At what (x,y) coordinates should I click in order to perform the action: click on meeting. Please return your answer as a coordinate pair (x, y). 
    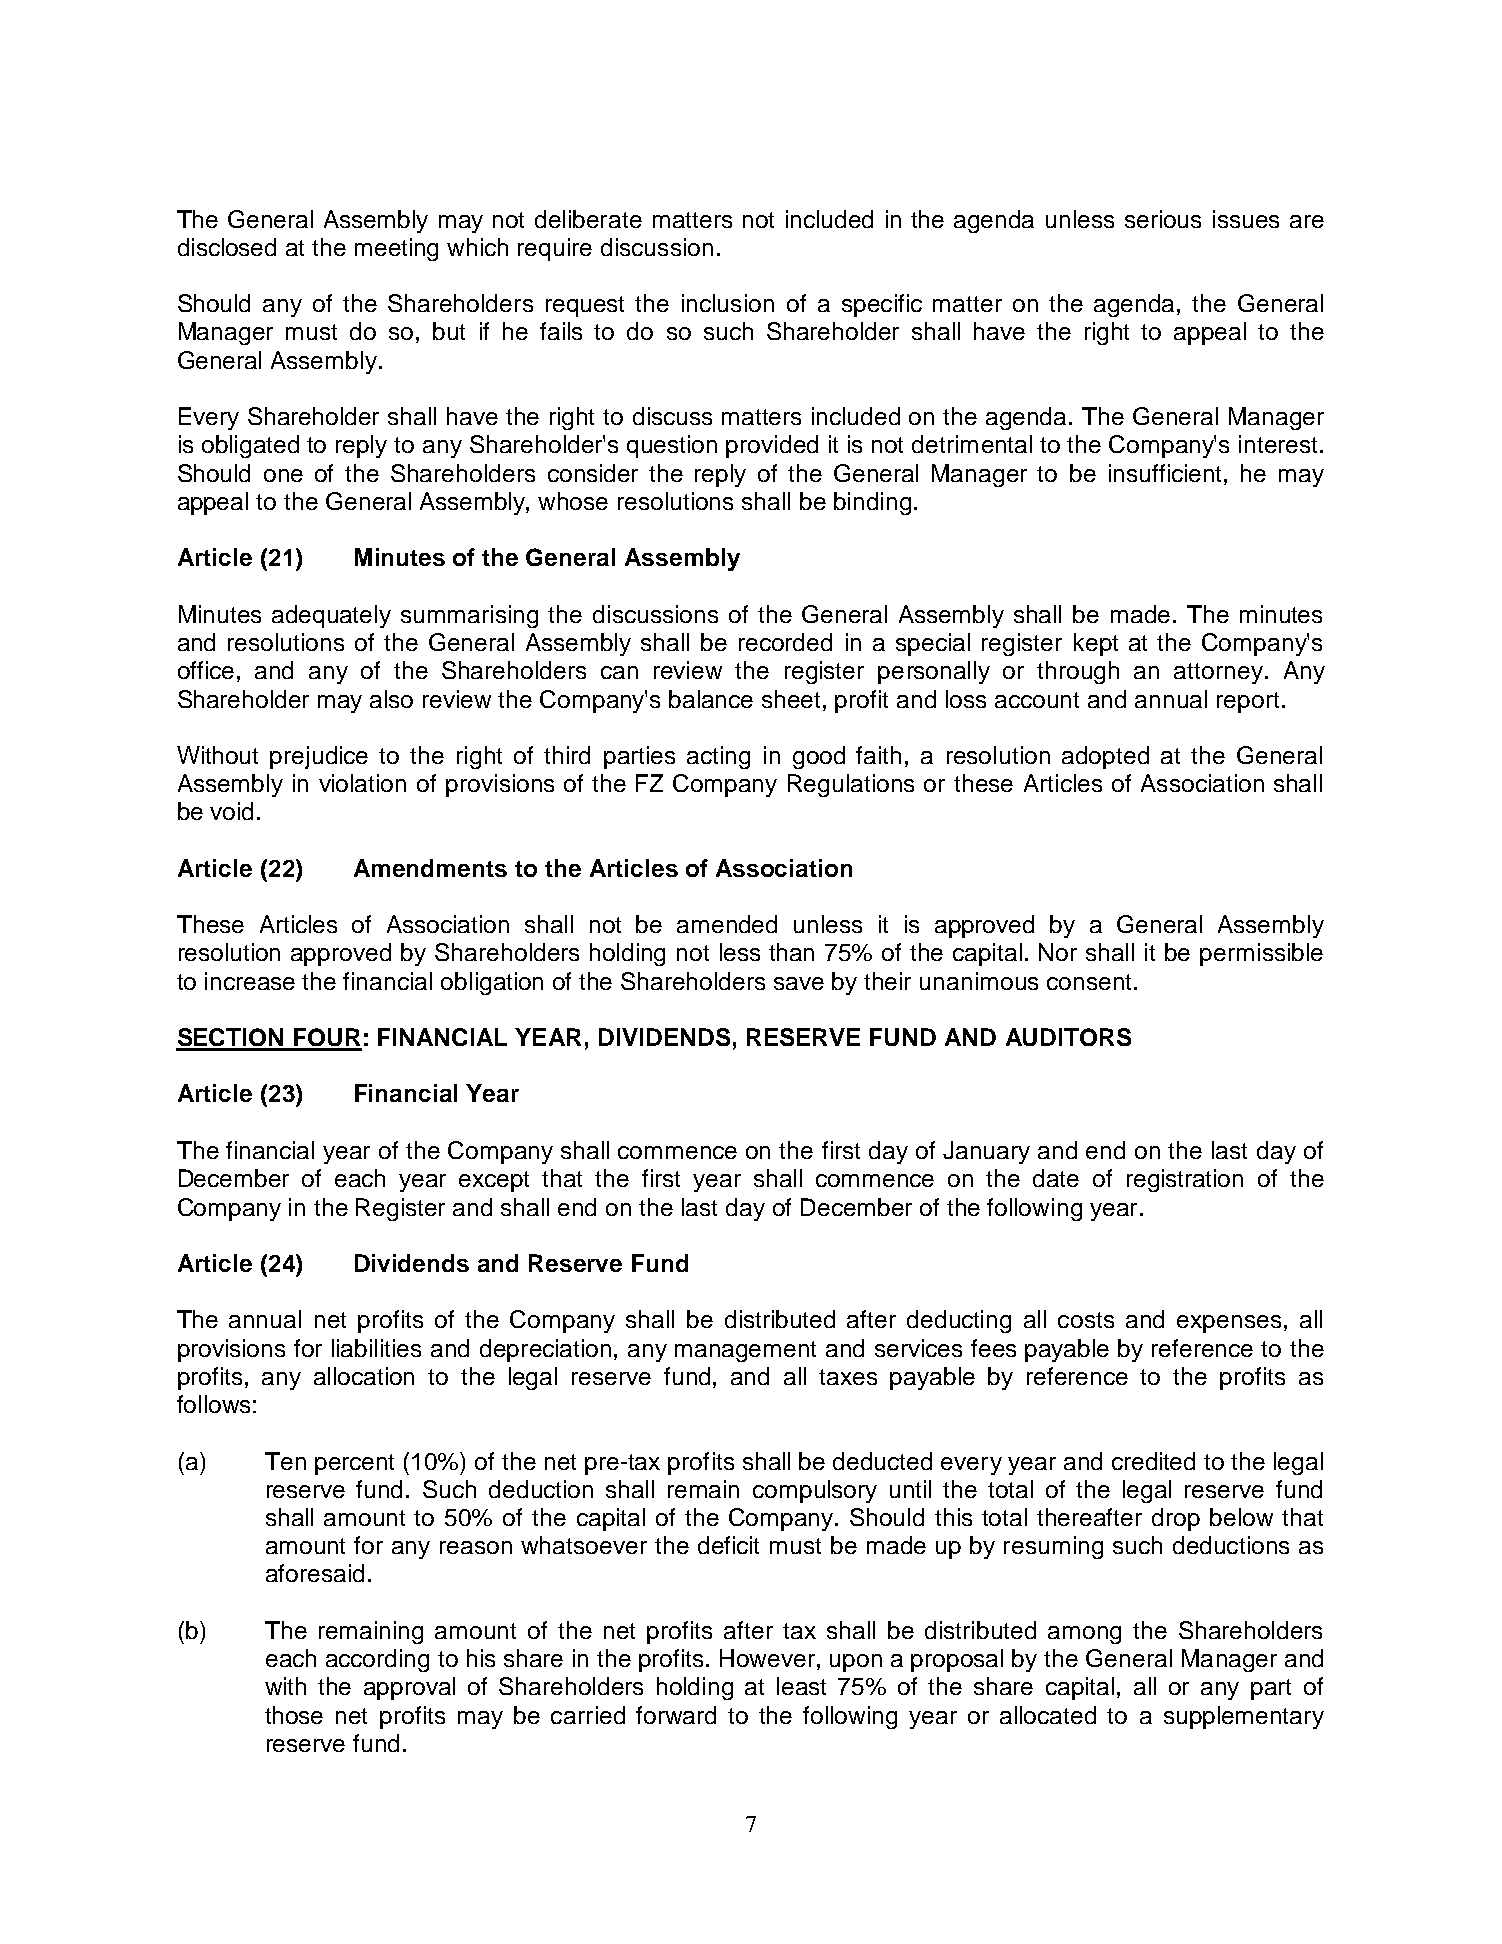
    Looking at the image, I should click on (396, 249).
